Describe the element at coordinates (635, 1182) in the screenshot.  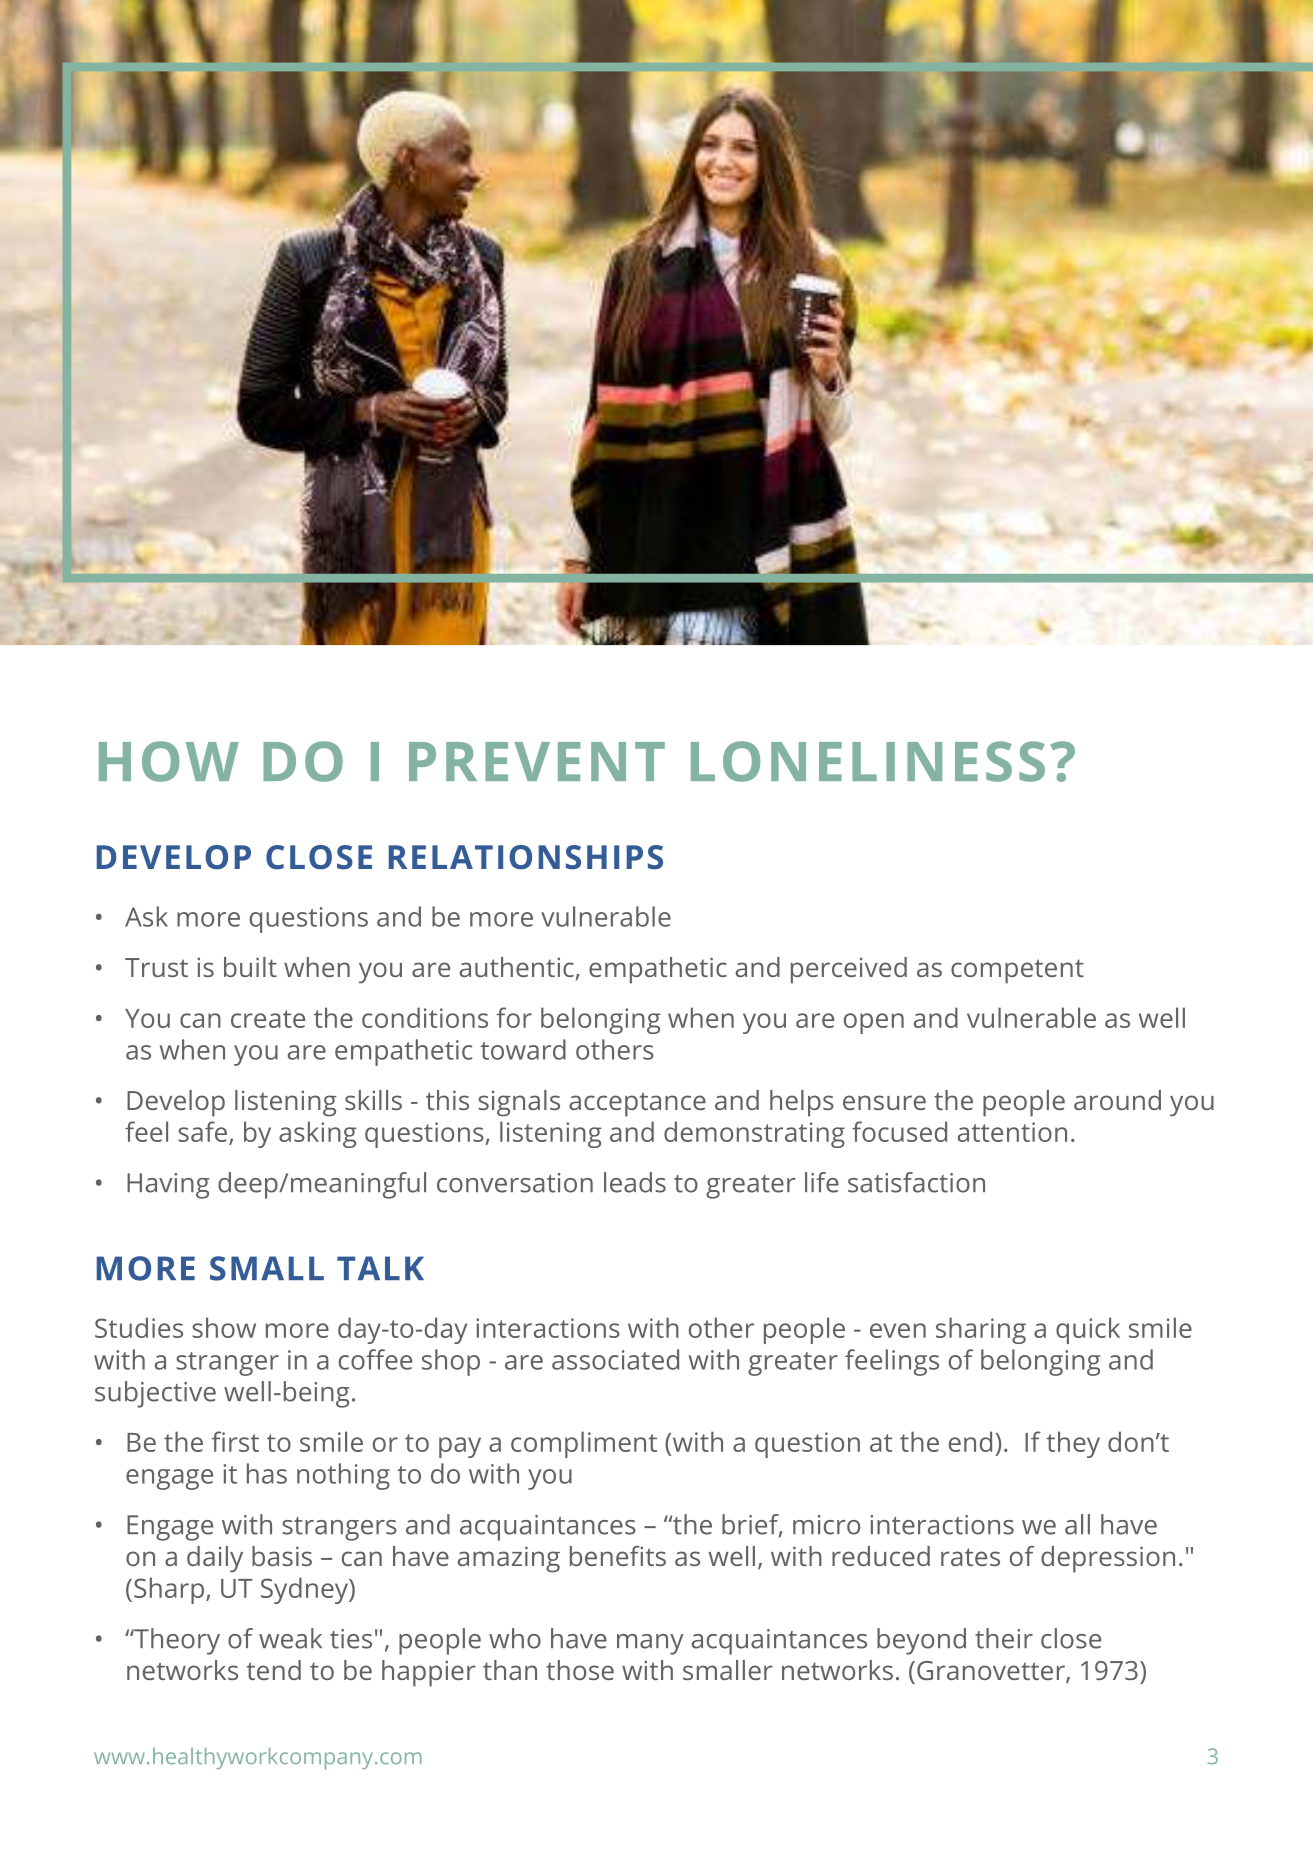
I see `leads` at that location.
